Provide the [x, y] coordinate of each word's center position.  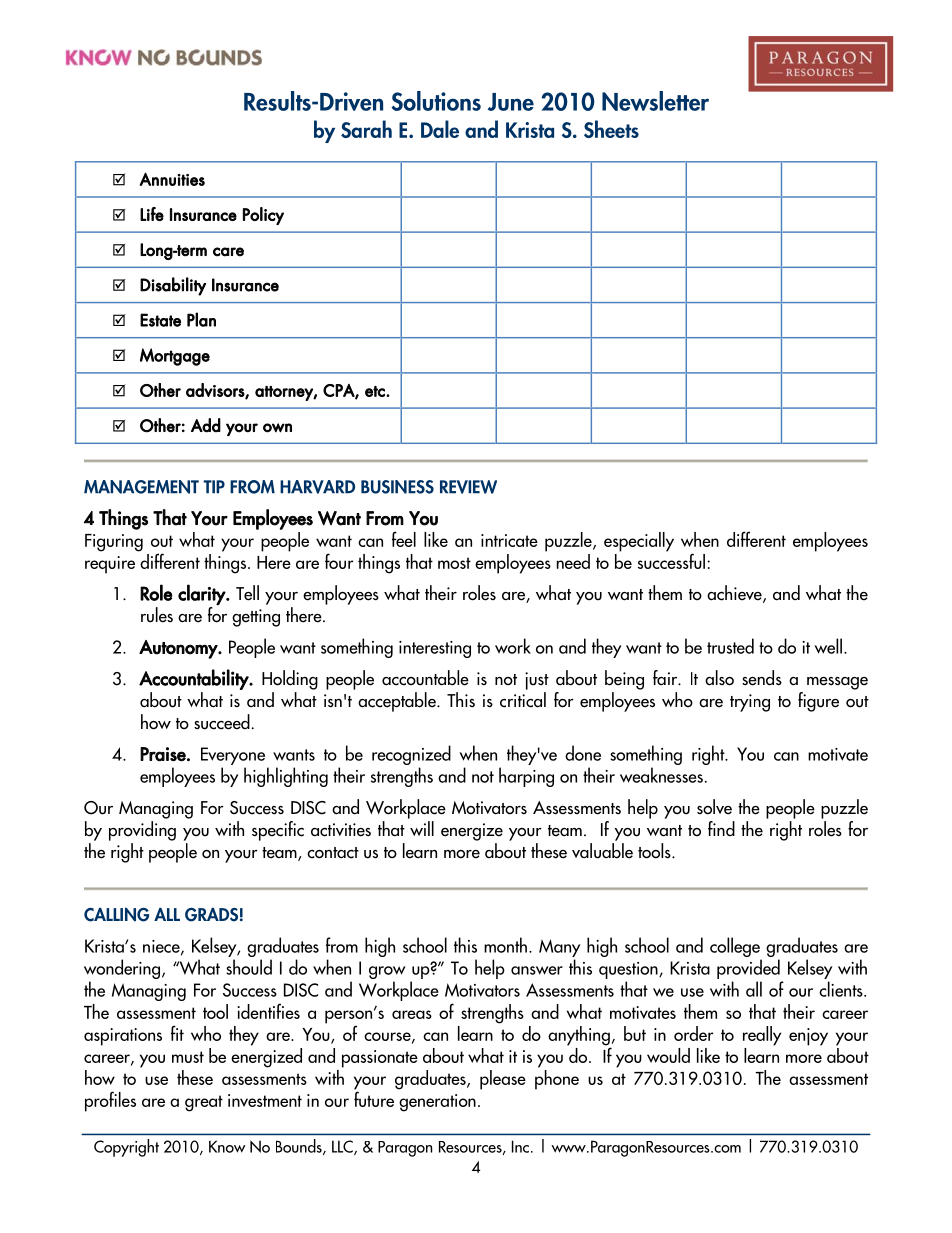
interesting [435, 649]
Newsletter [655, 101]
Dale [440, 129]
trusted [730, 646]
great [204, 1103]
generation [437, 1103]
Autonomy [179, 649]
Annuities [172, 179]
